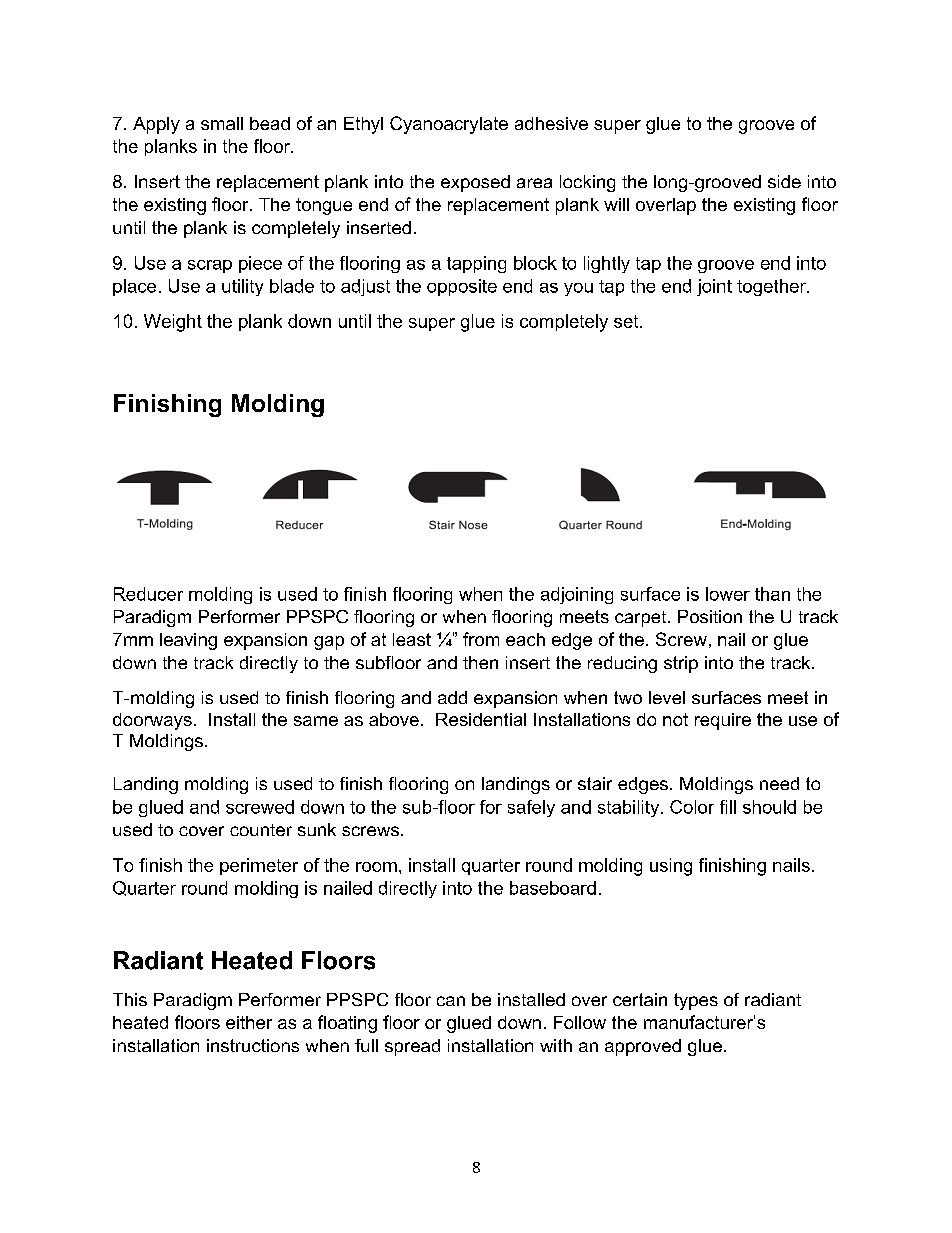  What do you see at coordinates (627, 321) in the screenshot?
I see `set` at bounding box center [627, 321].
